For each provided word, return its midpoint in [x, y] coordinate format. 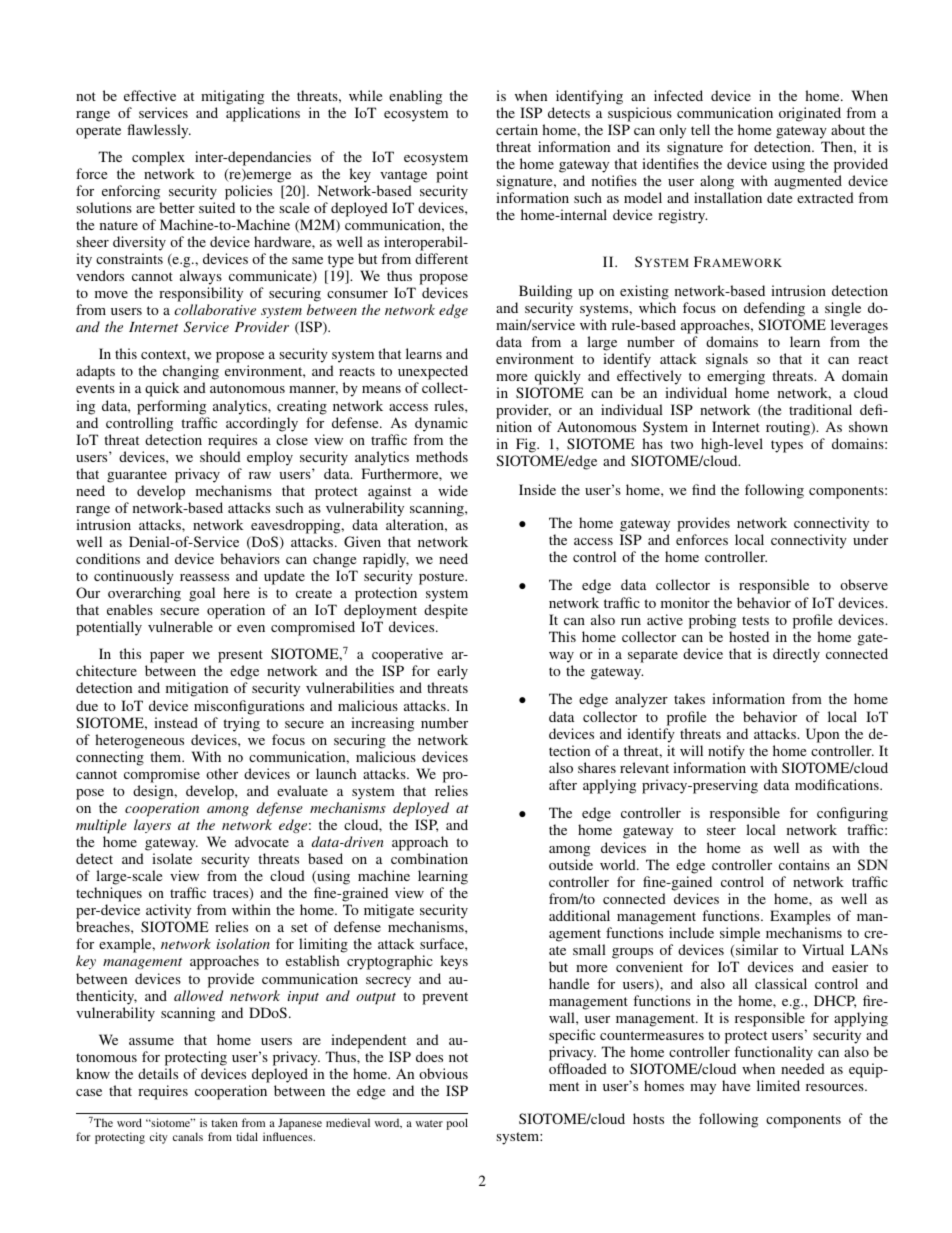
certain [517, 129]
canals [188, 1136]
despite [446, 611]
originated [810, 114]
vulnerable [180, 626]
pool [457, 1124]
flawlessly [159, 131]
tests [755, 620]
